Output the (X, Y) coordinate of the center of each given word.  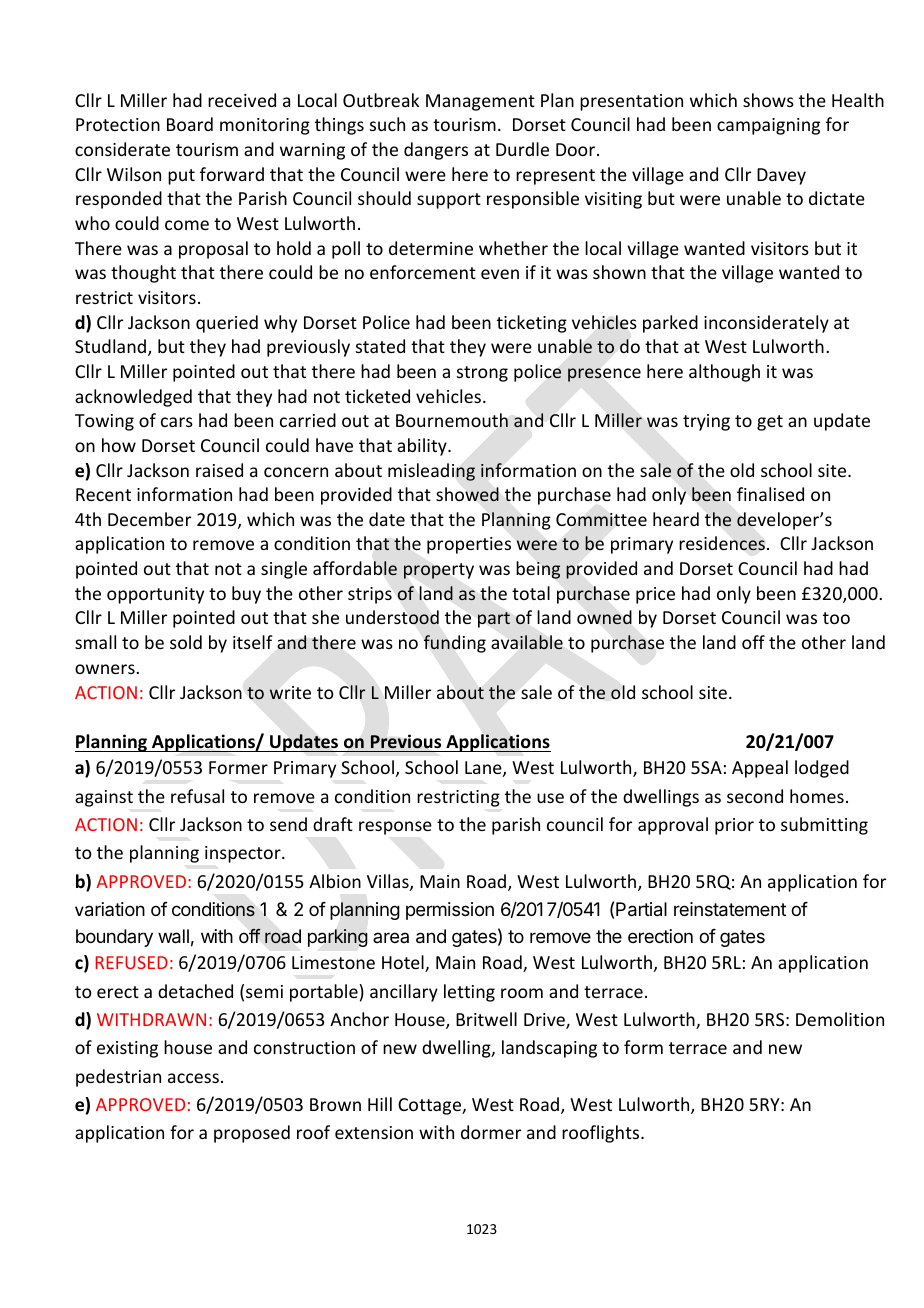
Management (480, 102)
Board (190, 124)
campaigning (768, 126)
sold (186, 642)
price (655, 595)
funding (455, 644)
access (193, 1078)
